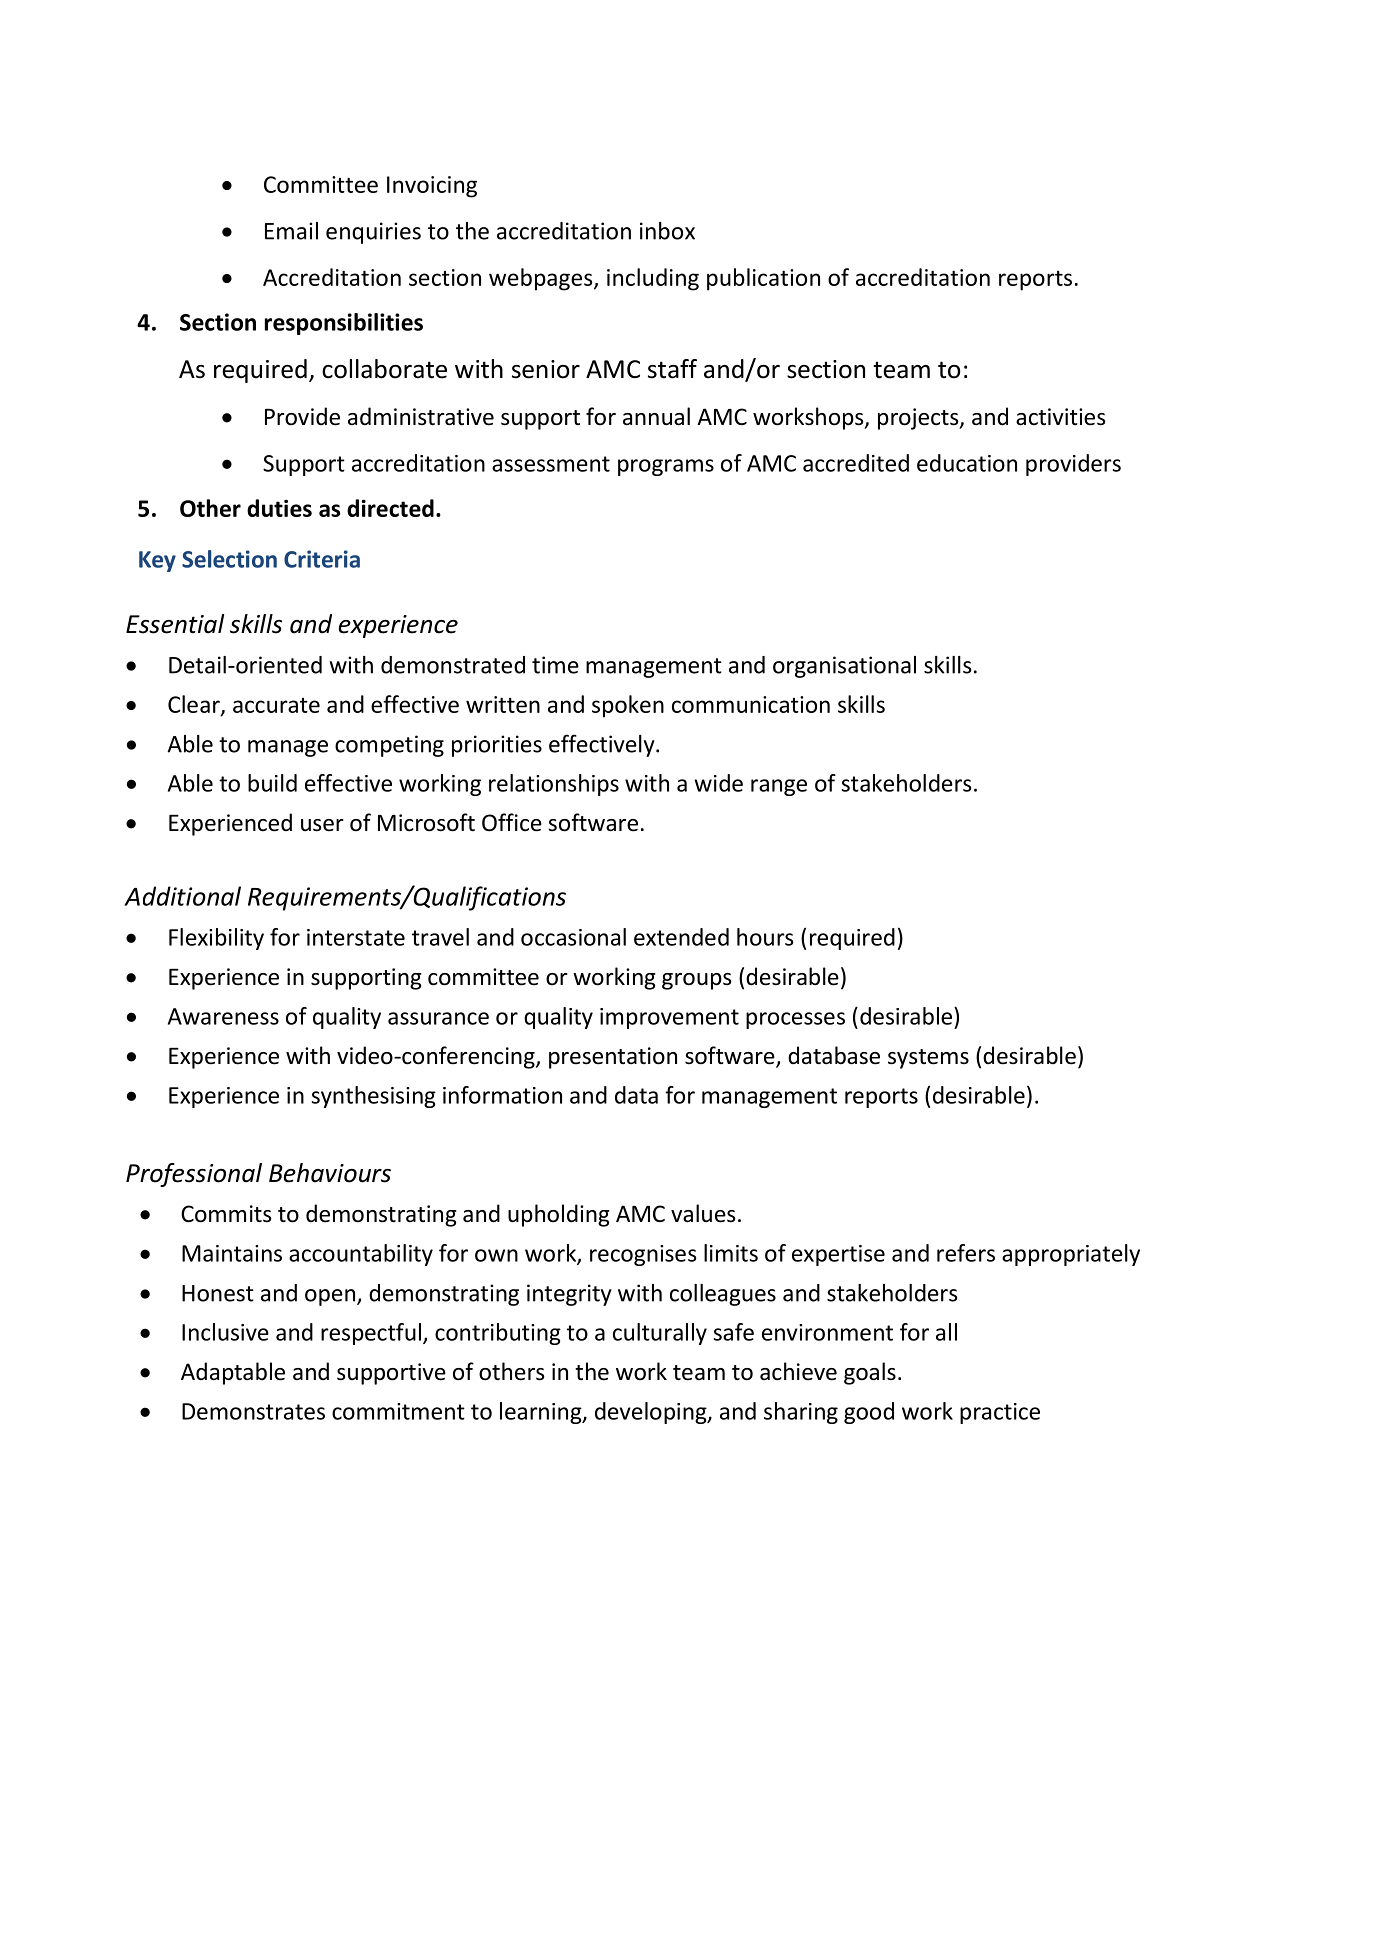  I want to click on publication, so click(763, 279).
